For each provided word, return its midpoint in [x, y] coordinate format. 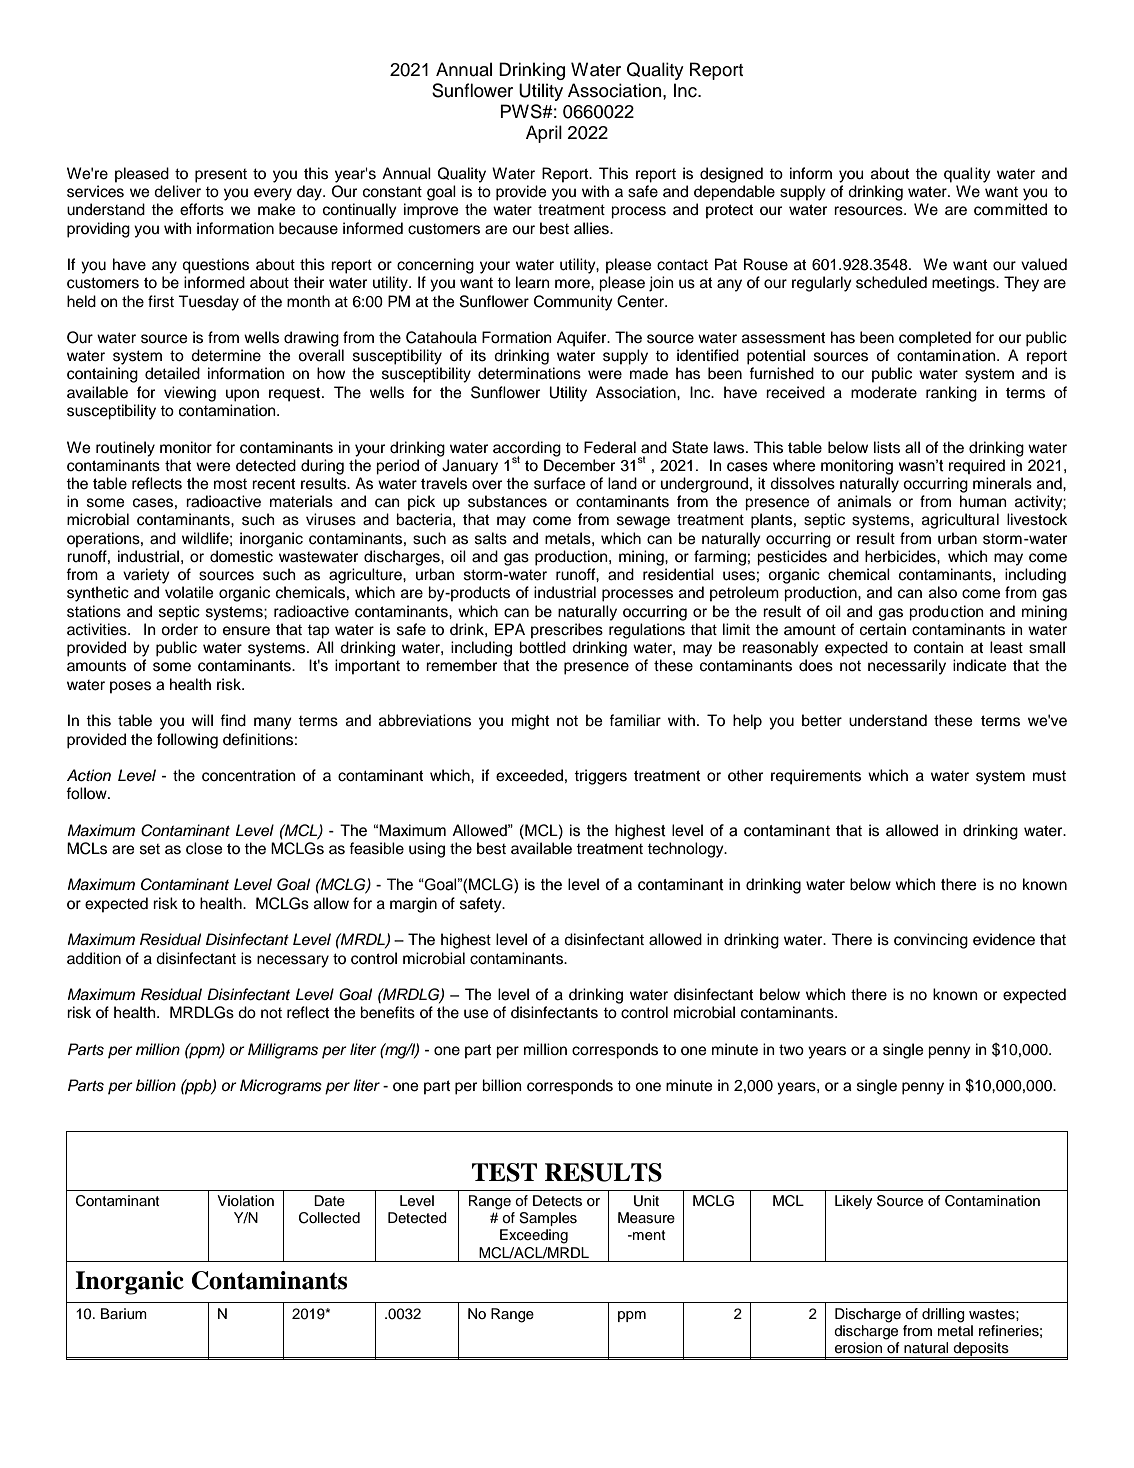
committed [1010, 209]
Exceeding [534, 1236]
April [544, 134]
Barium [124, 1314]
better [822, 720]
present [221, 176]
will [202, 720]
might [530, 722]
